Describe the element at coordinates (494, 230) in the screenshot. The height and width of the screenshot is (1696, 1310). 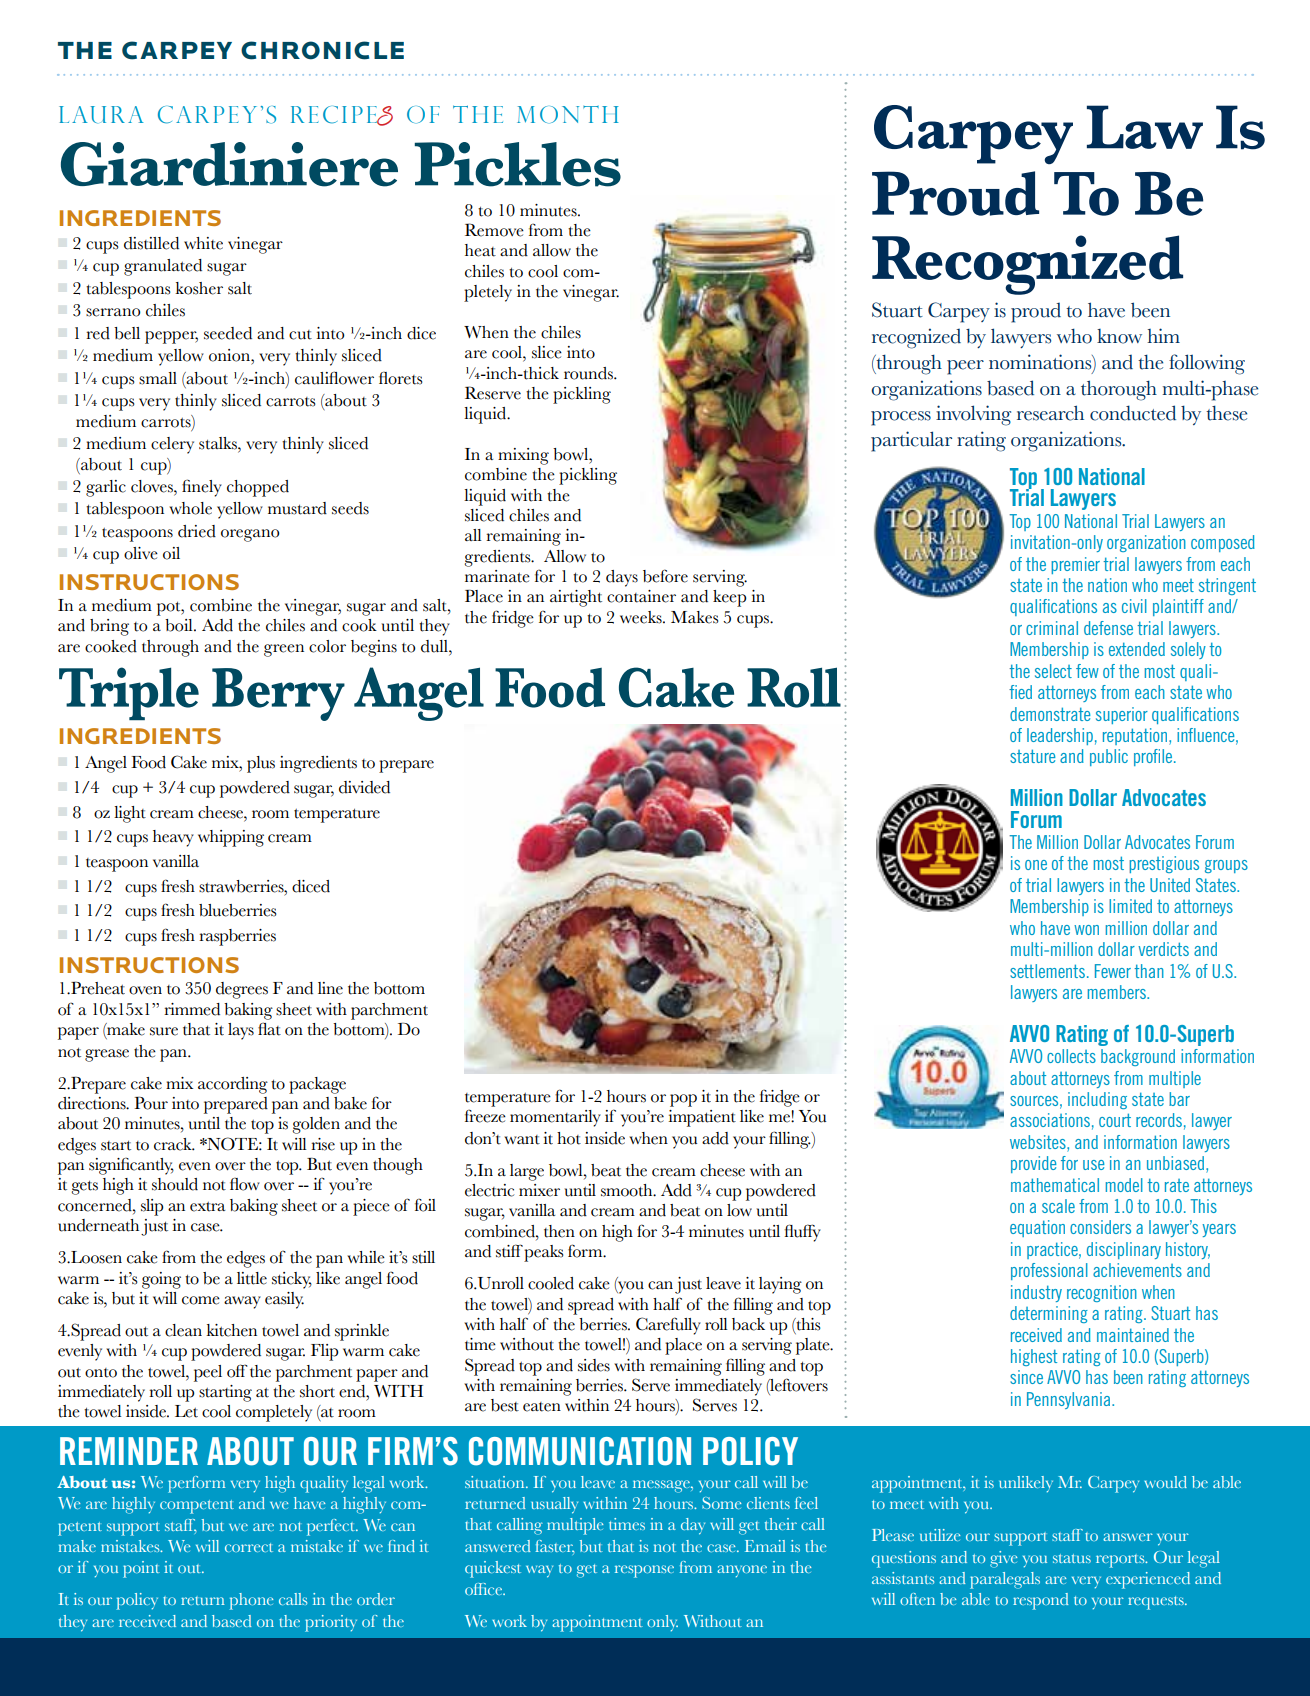
I see `Remove` at that location.
